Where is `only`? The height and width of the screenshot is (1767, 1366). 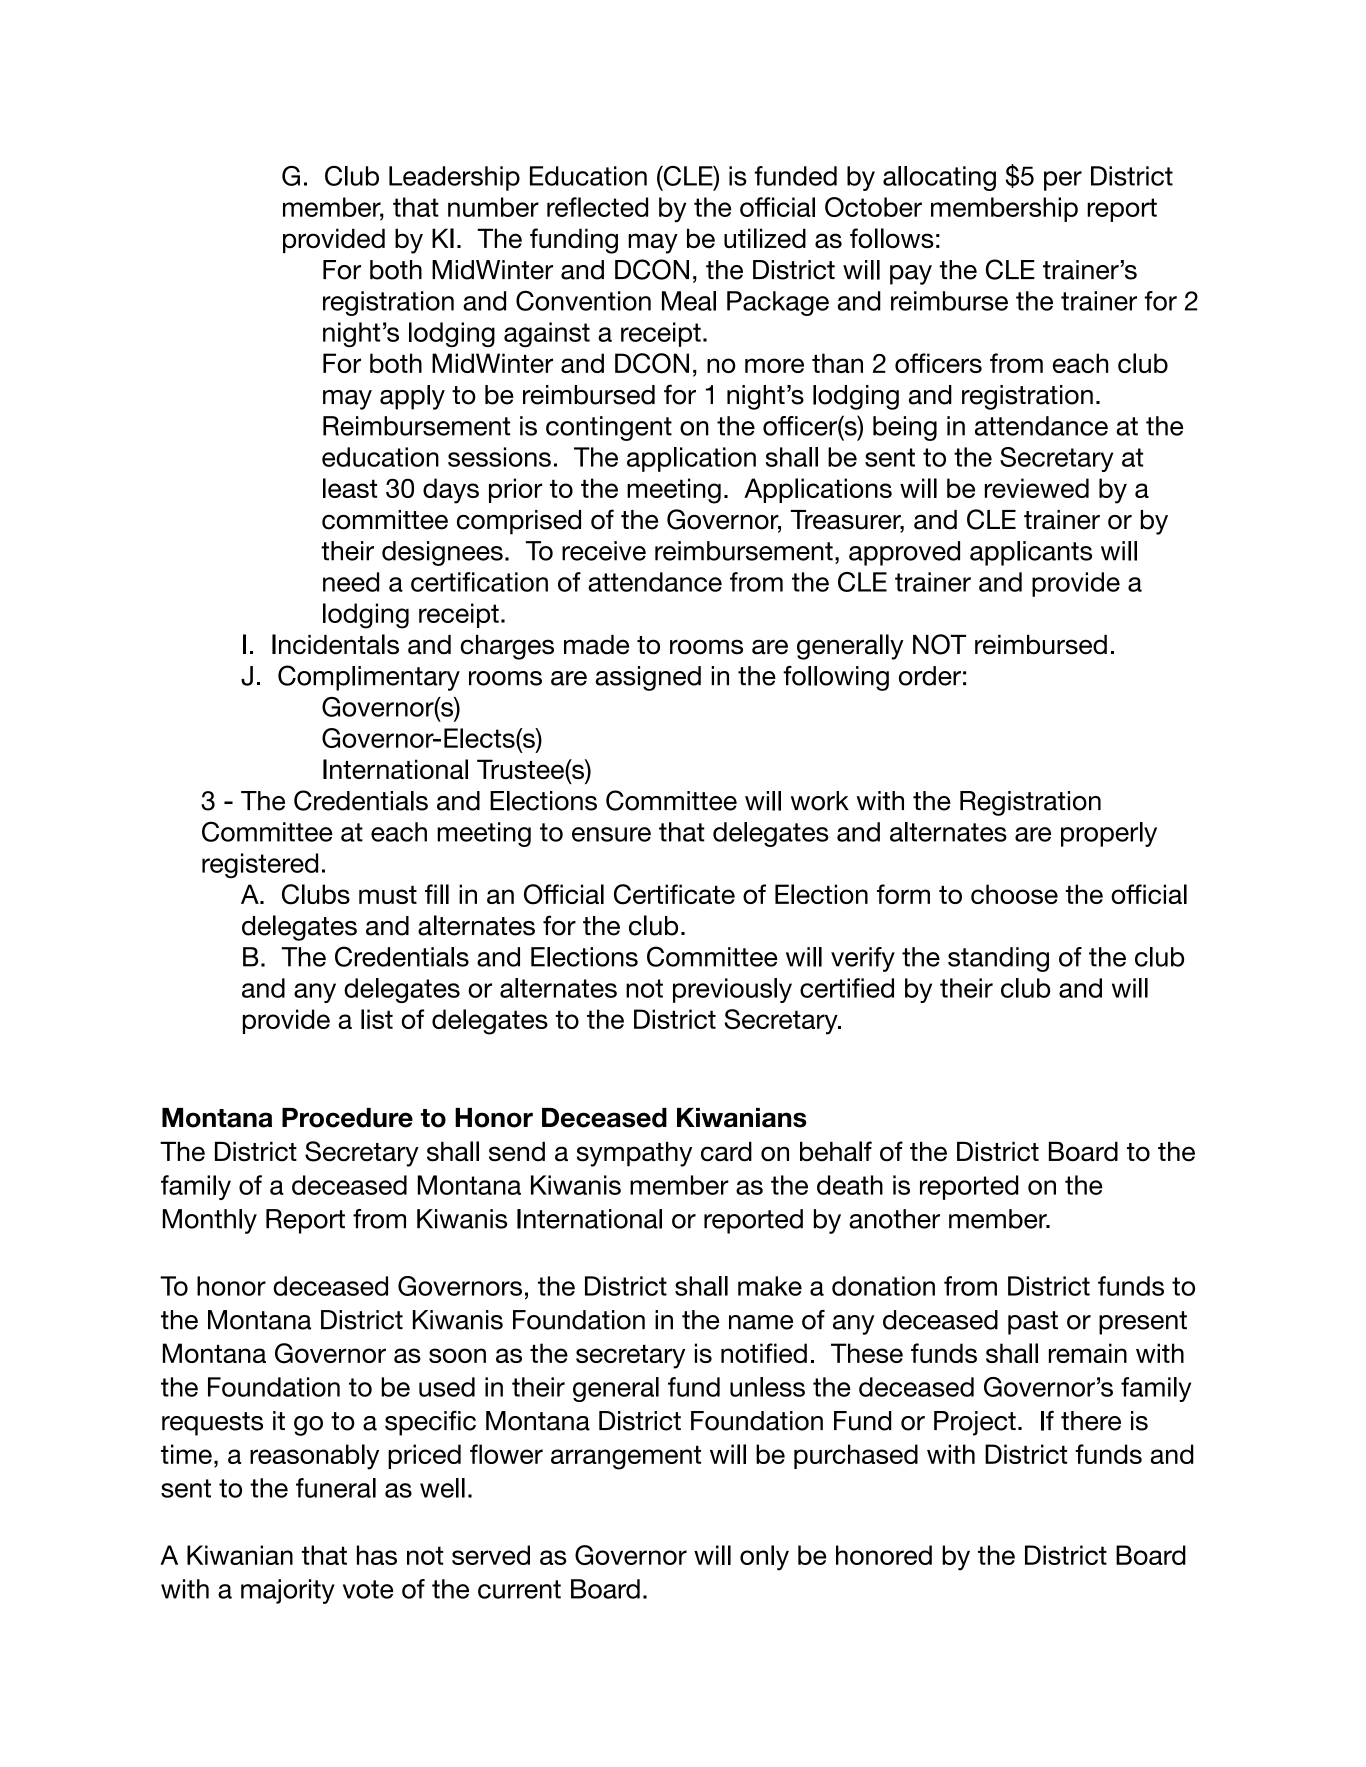
only is located at coordinates (764, 1558).
